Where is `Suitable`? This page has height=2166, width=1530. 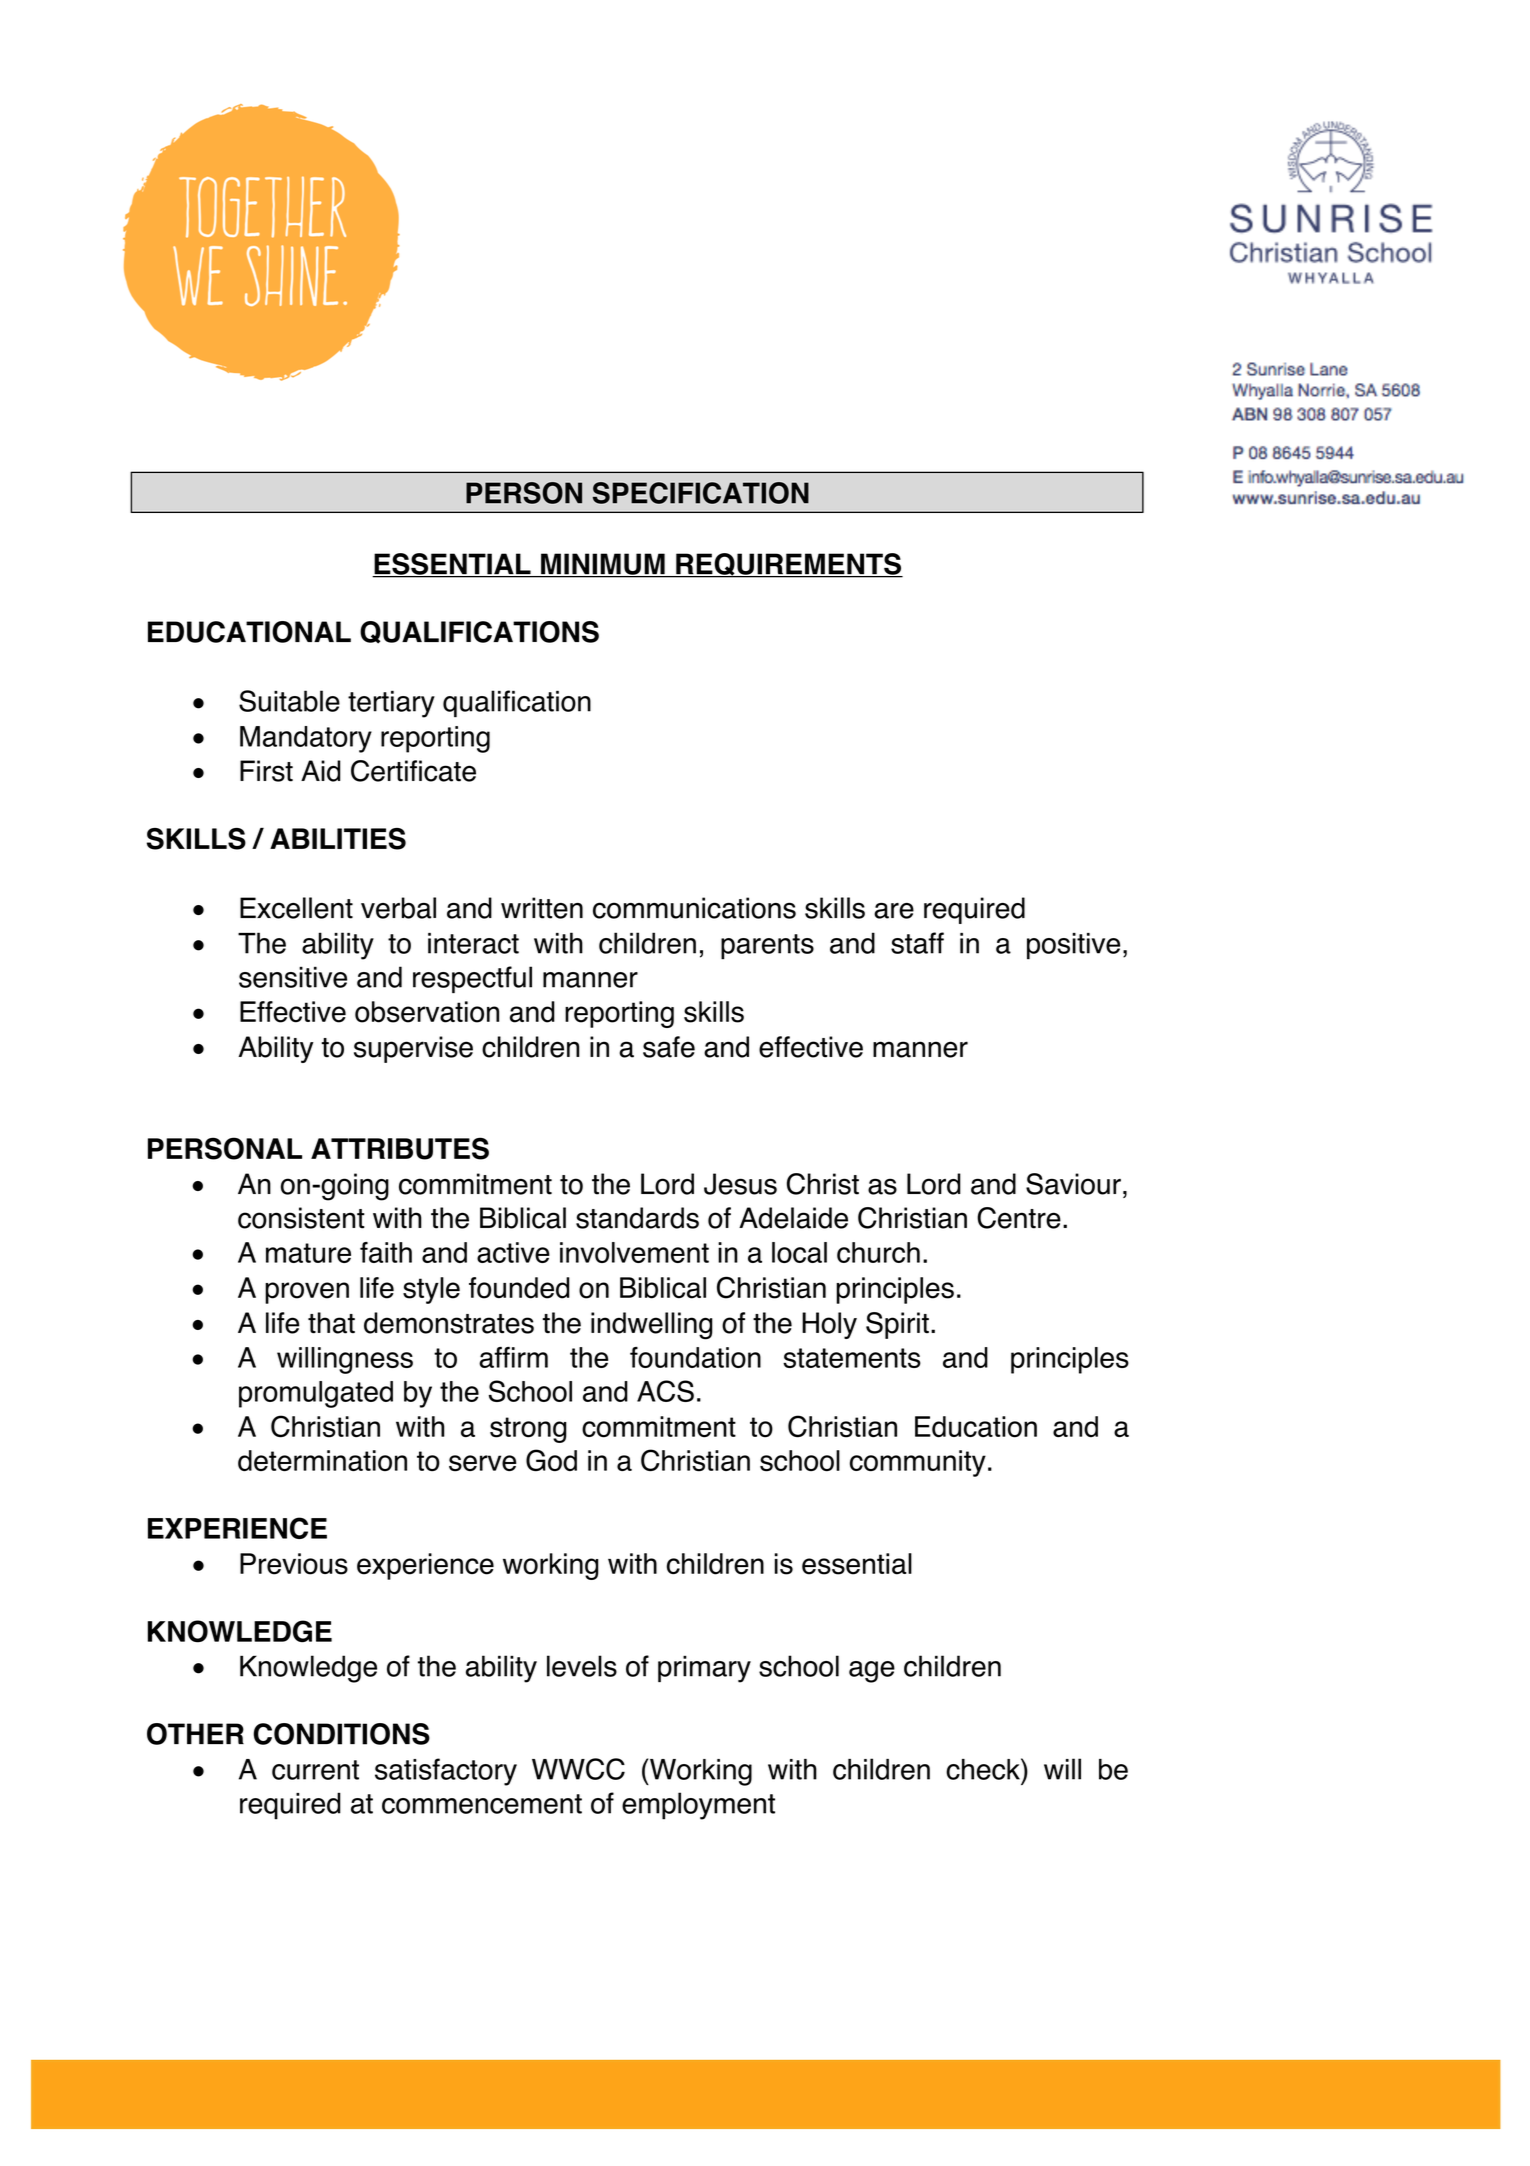
Suitable is located at coordinates (289, 701).
